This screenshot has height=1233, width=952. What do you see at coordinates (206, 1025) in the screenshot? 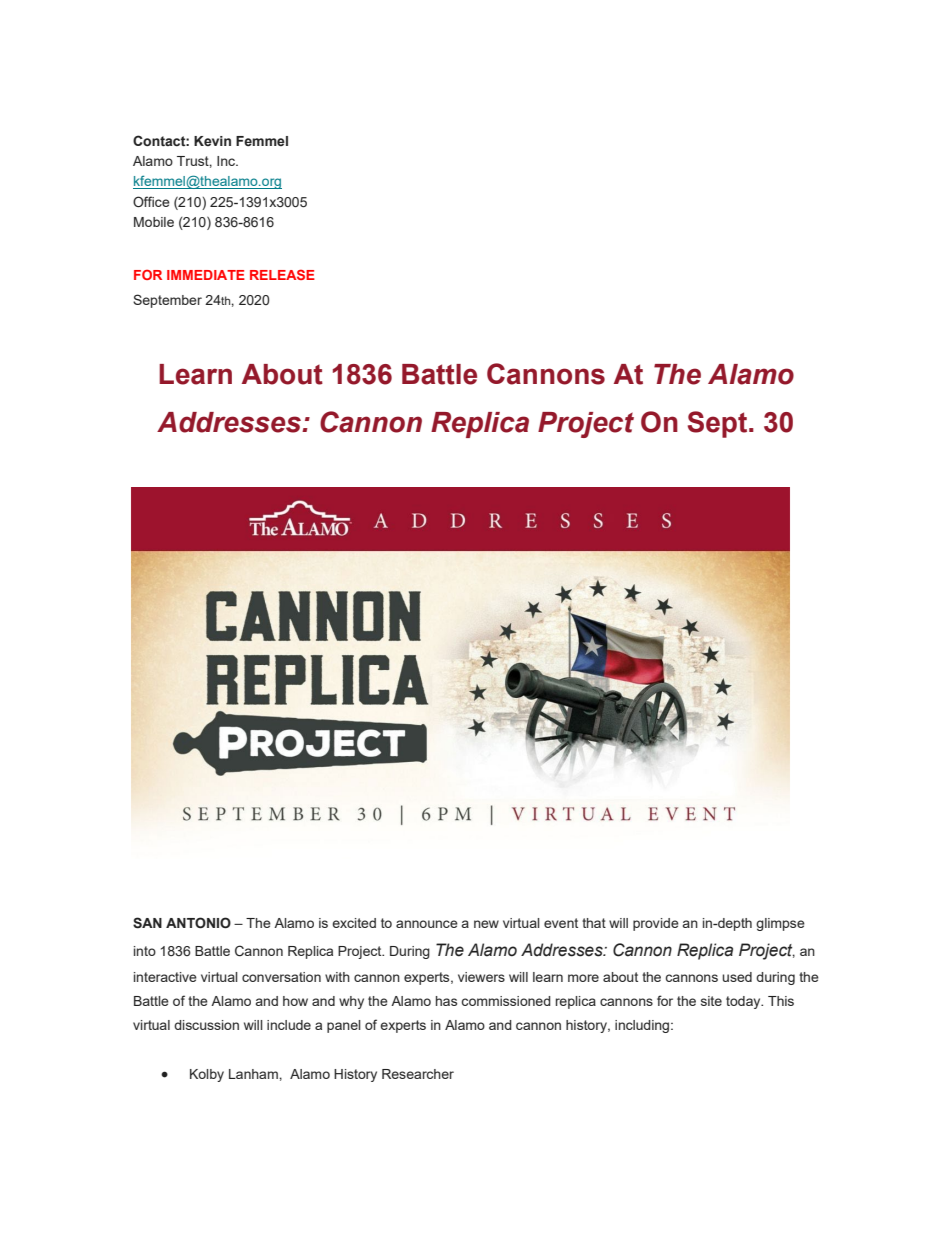
I see `discussion` at bounding box center [206, 1025].
